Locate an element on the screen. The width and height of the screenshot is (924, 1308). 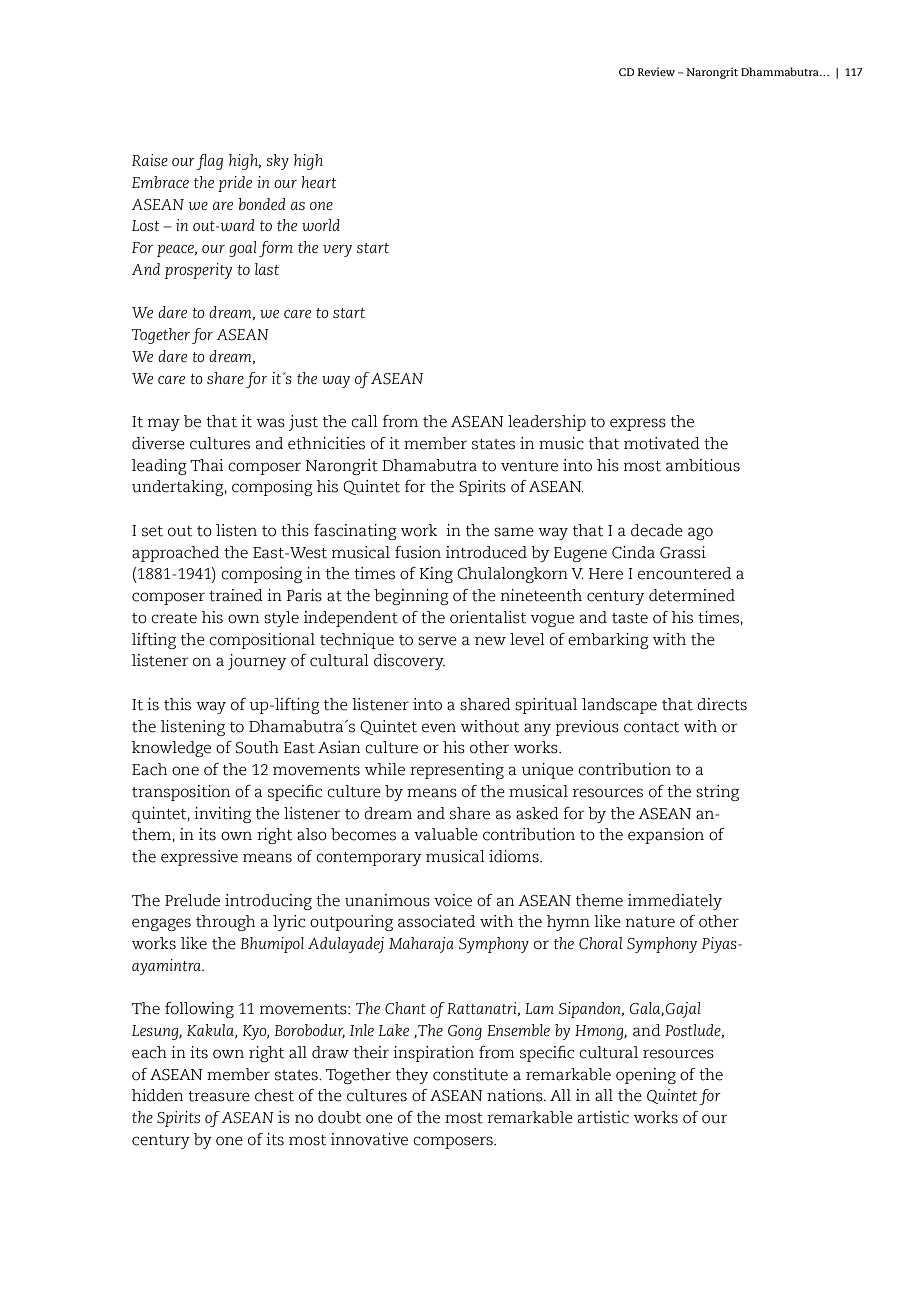
taste is located at coordinates (630, 618).
